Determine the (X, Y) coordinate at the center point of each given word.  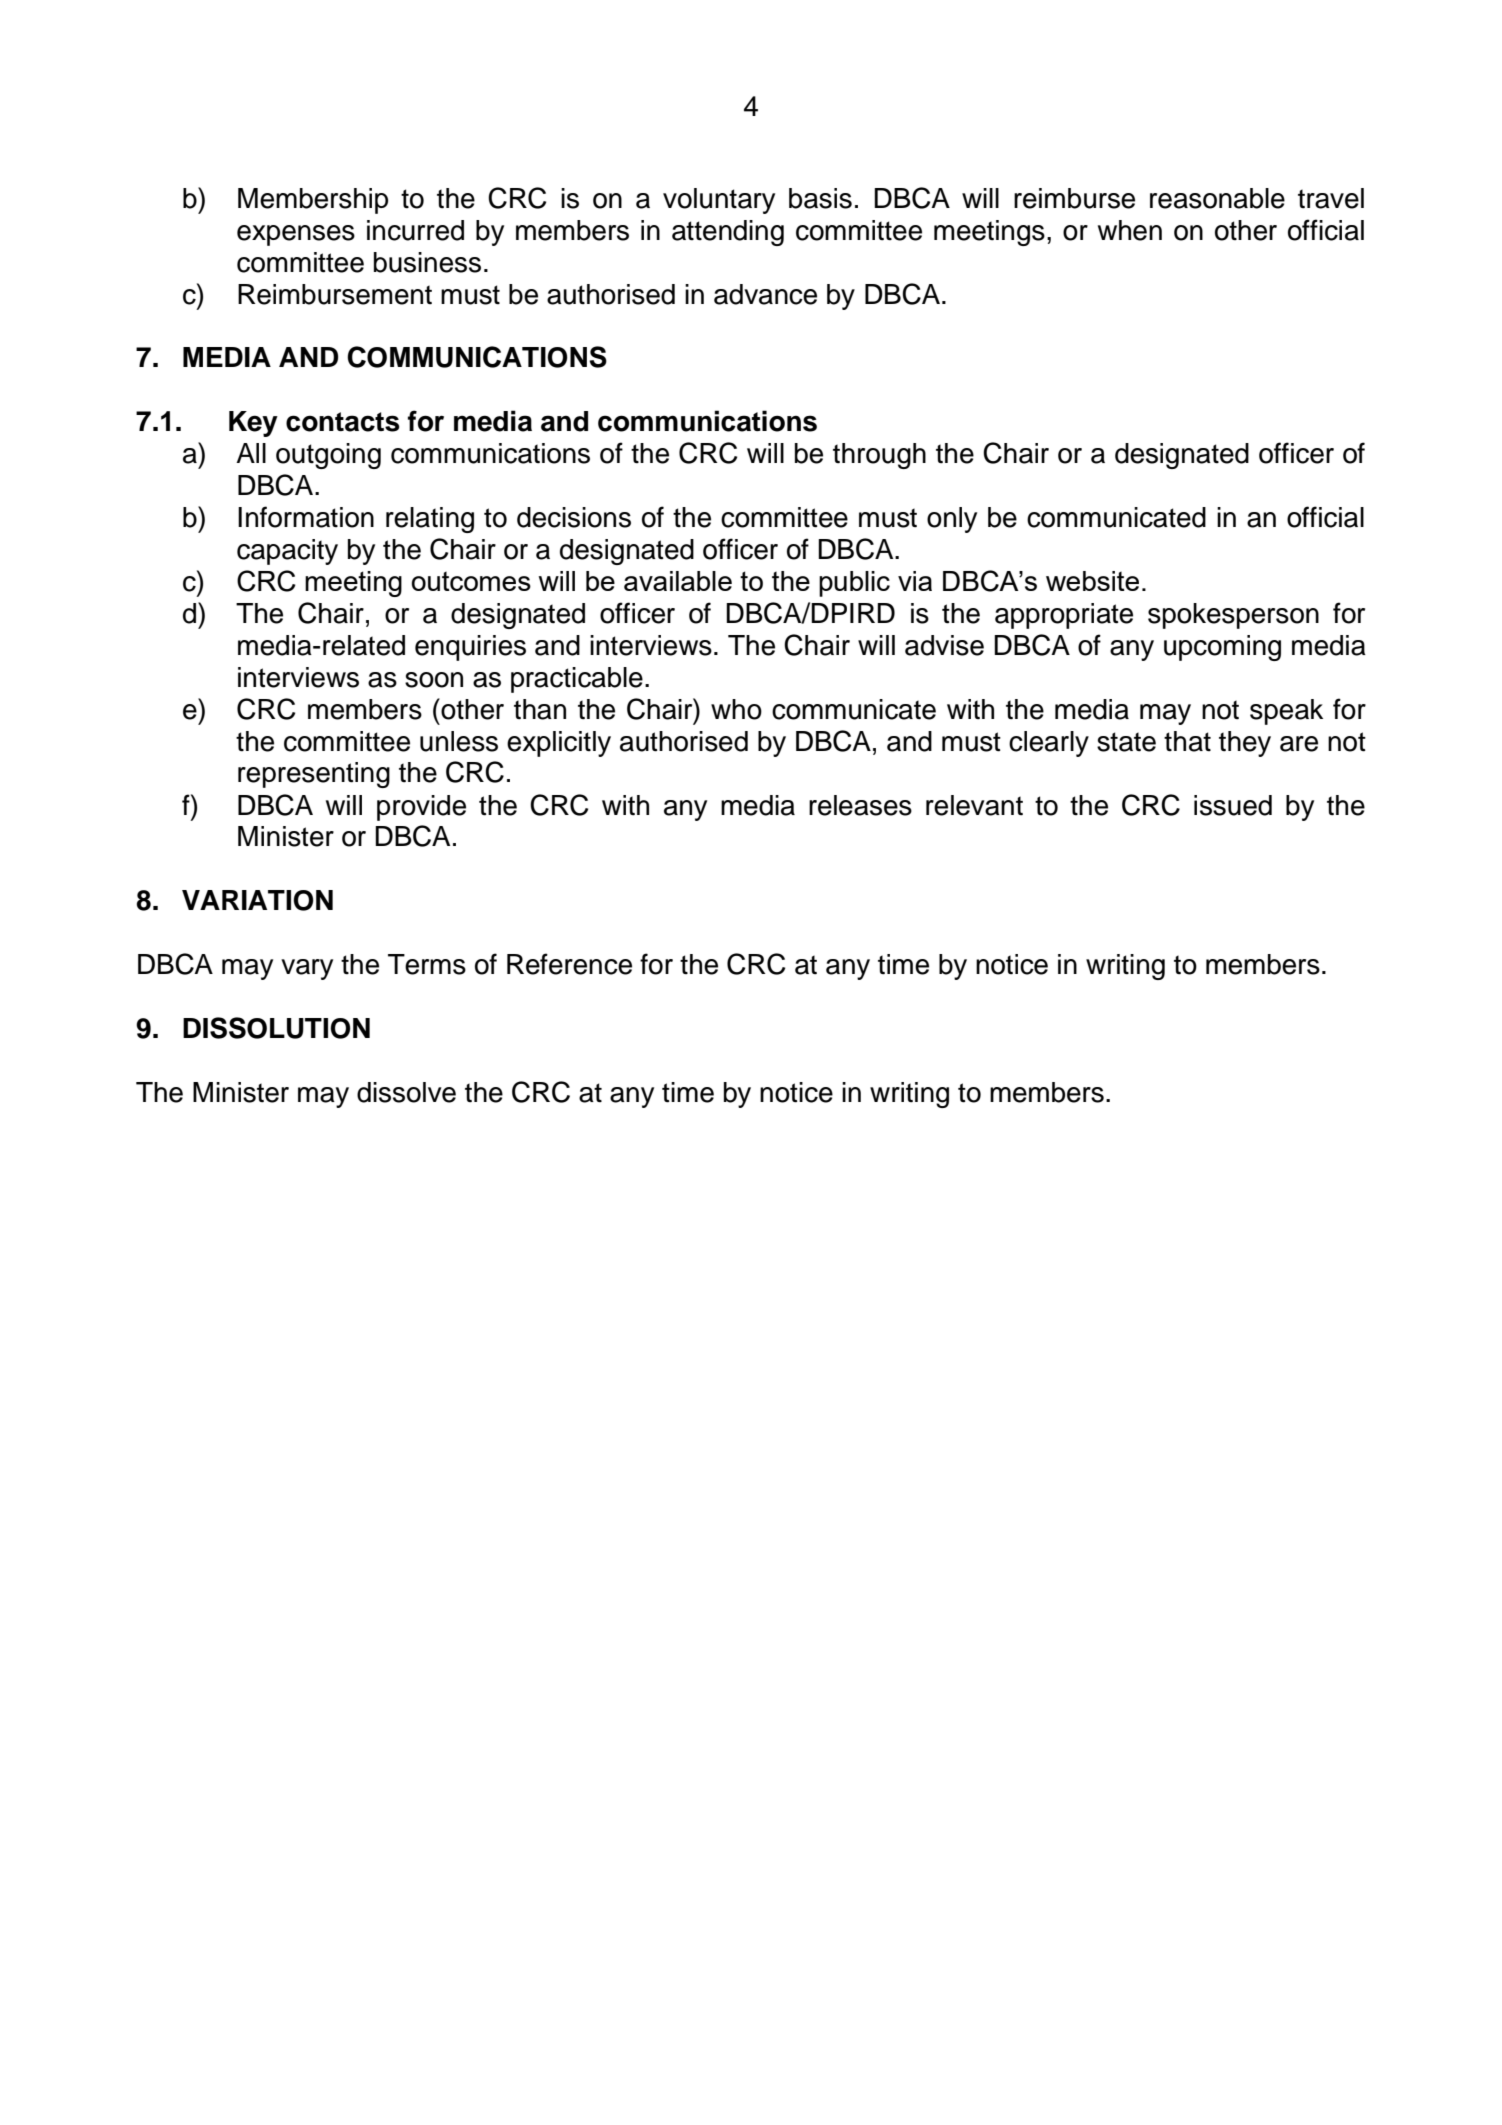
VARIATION (257, 900)
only (952, 520)
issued (1233, 805)
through (879, 456)
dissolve (406, 1092)
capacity (287, 552)
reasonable (1217, 198)
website (1092, 581)
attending (728, 233)
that (1187, 741)
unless (459, 741)
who (736, 709)
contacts (343, 422)
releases (860, 805)
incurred (415, 230)
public (854, 584)
